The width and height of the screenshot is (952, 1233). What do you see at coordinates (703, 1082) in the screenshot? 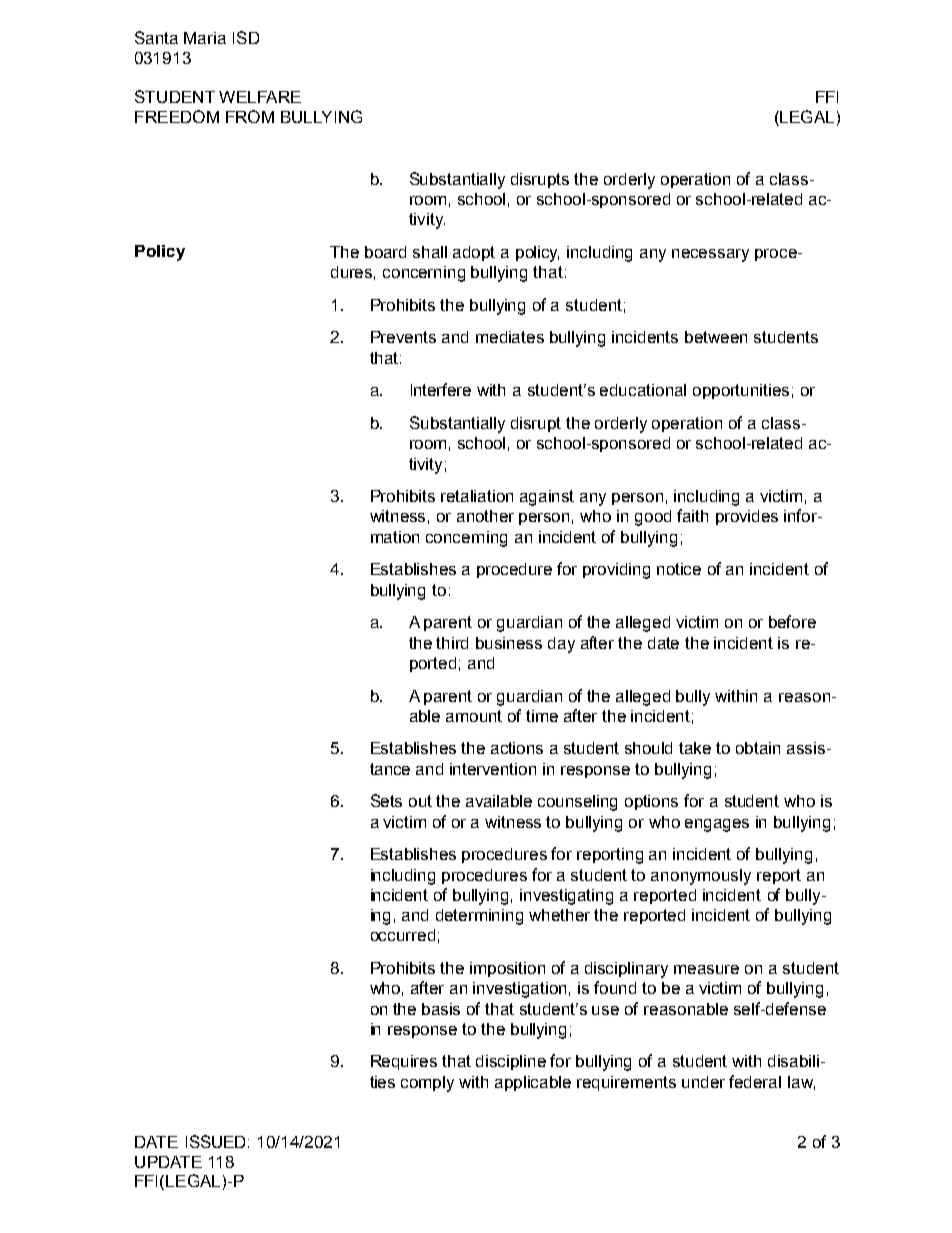
I see `under` at bounding box center [703, 1082].
